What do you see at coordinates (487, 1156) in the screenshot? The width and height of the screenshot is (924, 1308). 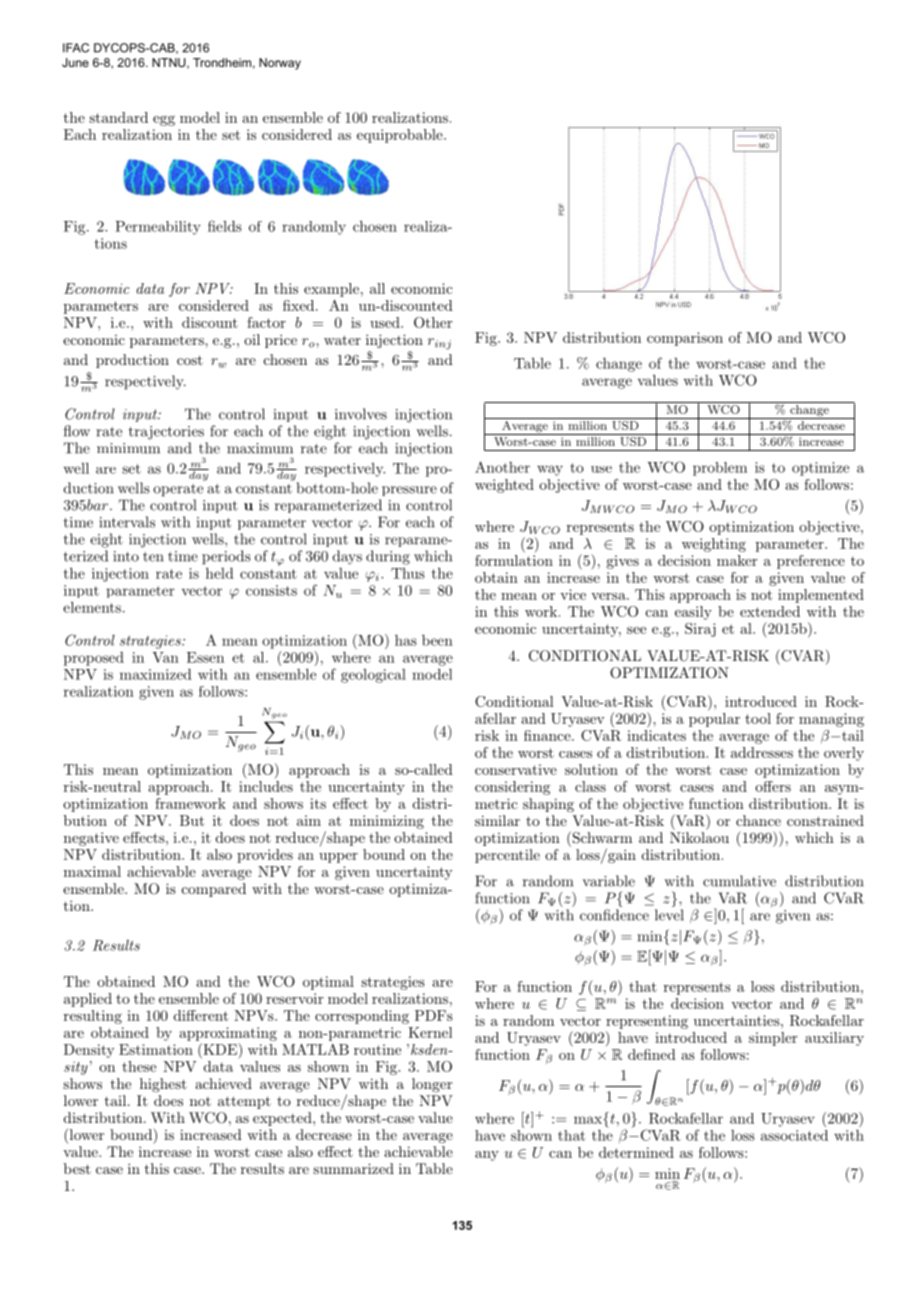 I see `any` at bounding box center [487, 1156].
